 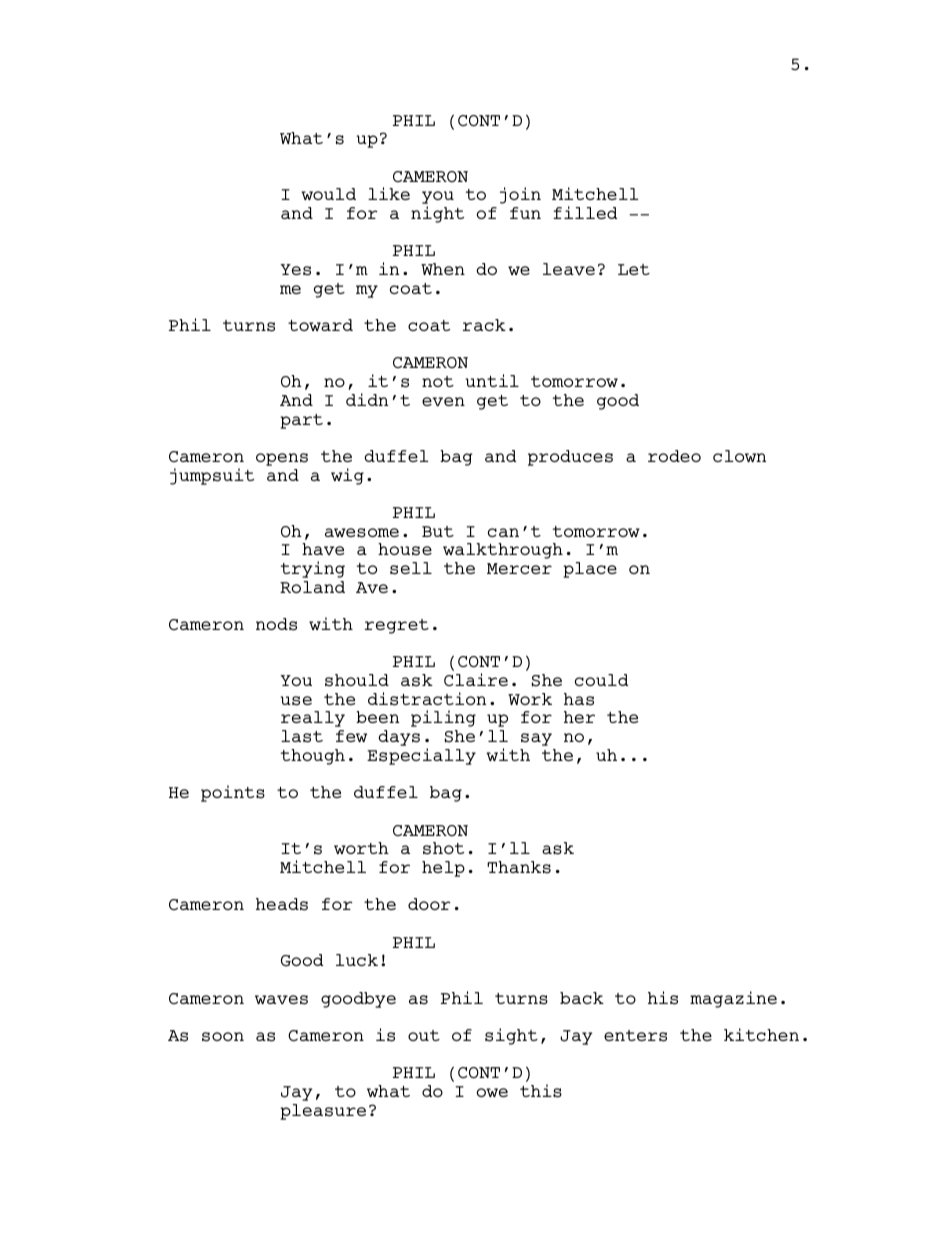 What do you see at coordinates (282, 459) in the document?
I see `opens` at bounding box center [282, 459].
